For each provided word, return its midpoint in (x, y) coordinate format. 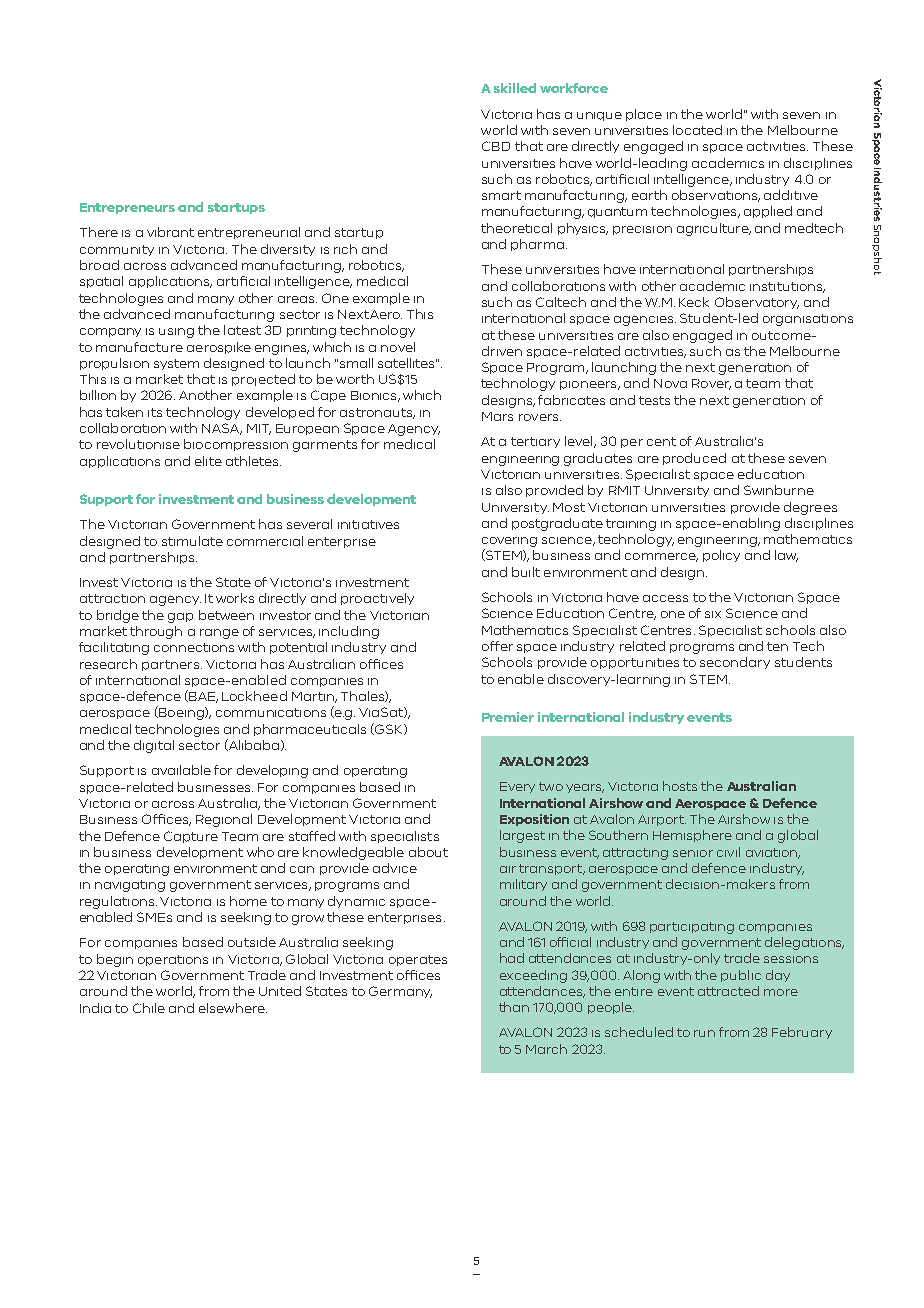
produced (694, 459)
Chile (149, 1008)
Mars (497, 416)
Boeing (181, 713)
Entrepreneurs (127, 208)
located (697, 130)
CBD (496, 146)
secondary (735, 663)
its (155, 412)
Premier (508, 717)
